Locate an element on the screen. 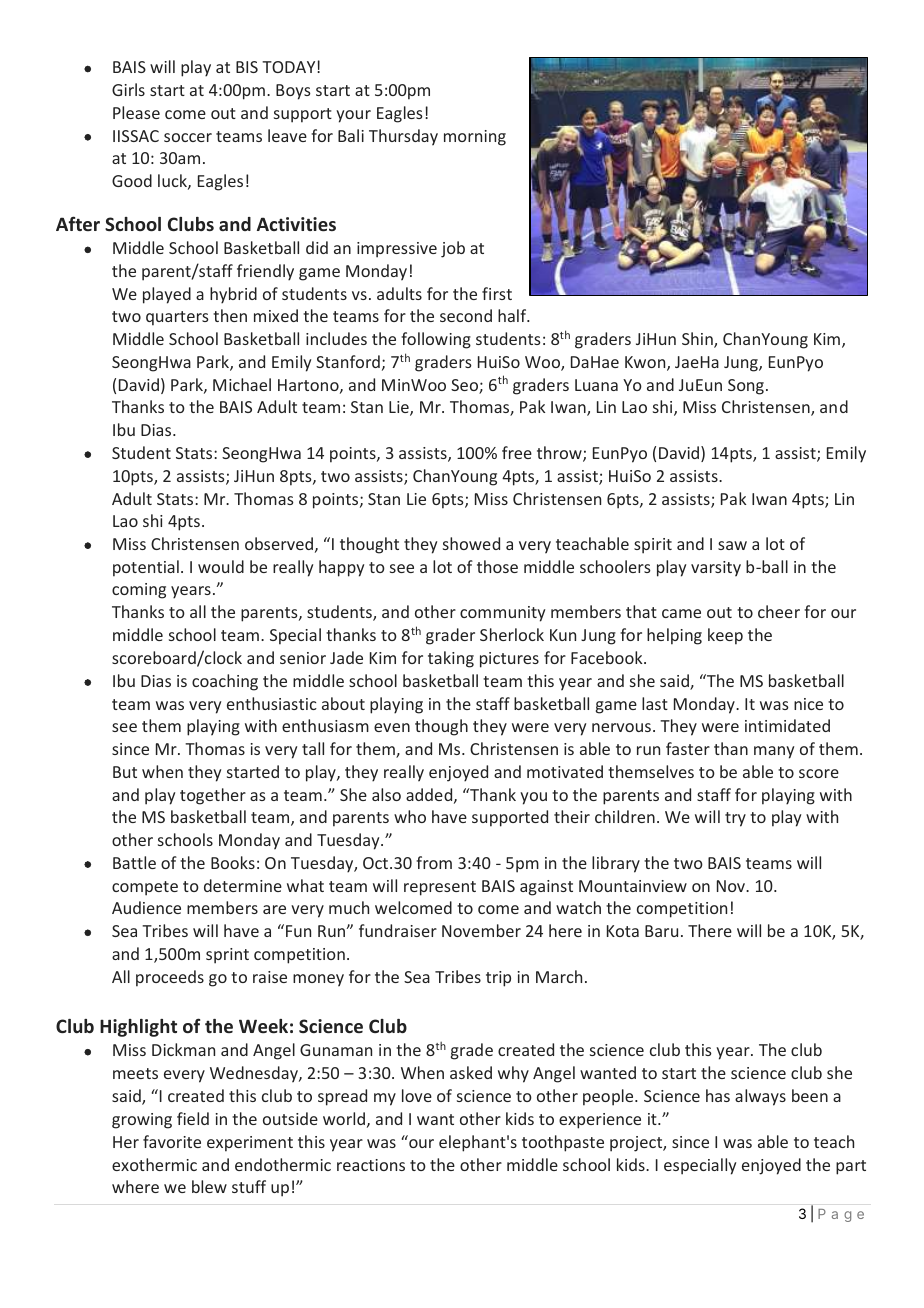 This screenshot has width=924, height=1308. Song is located at coordinates (746, 387).
